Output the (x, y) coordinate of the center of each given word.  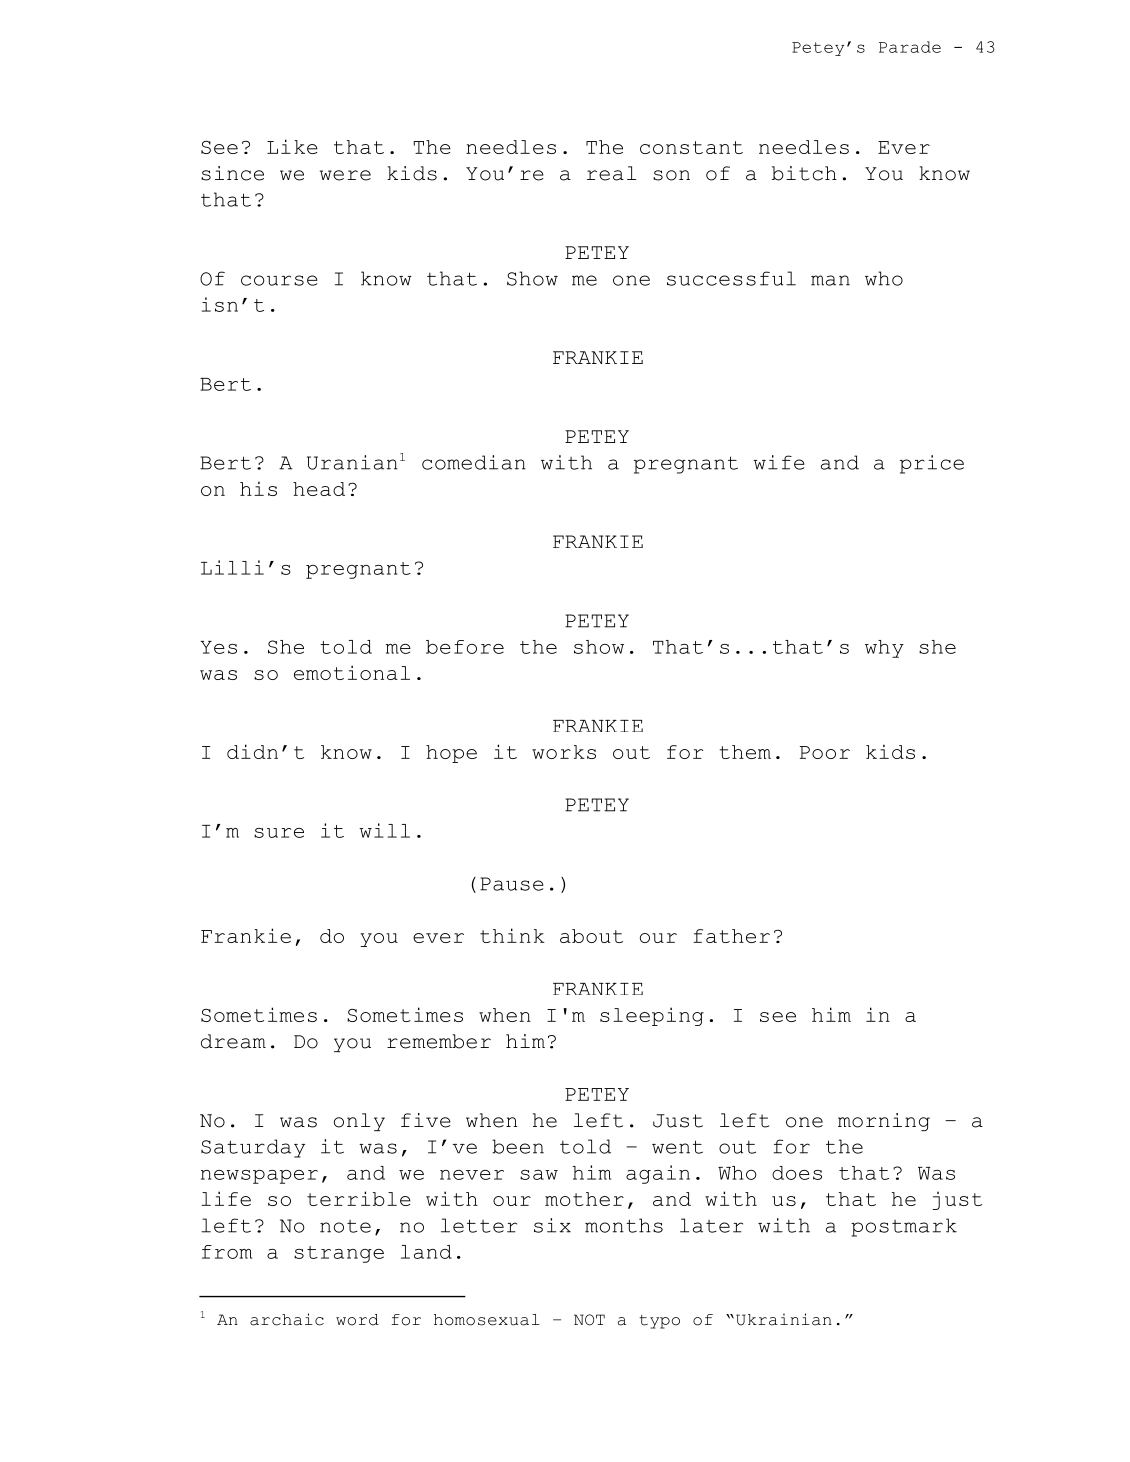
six (552, 1225)
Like (292, 146)
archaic (287, 1319)
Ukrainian (784, 1319)
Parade (910, 47)
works (564, 752)
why (884, 649)
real (611, 173)
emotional (352, 672)
